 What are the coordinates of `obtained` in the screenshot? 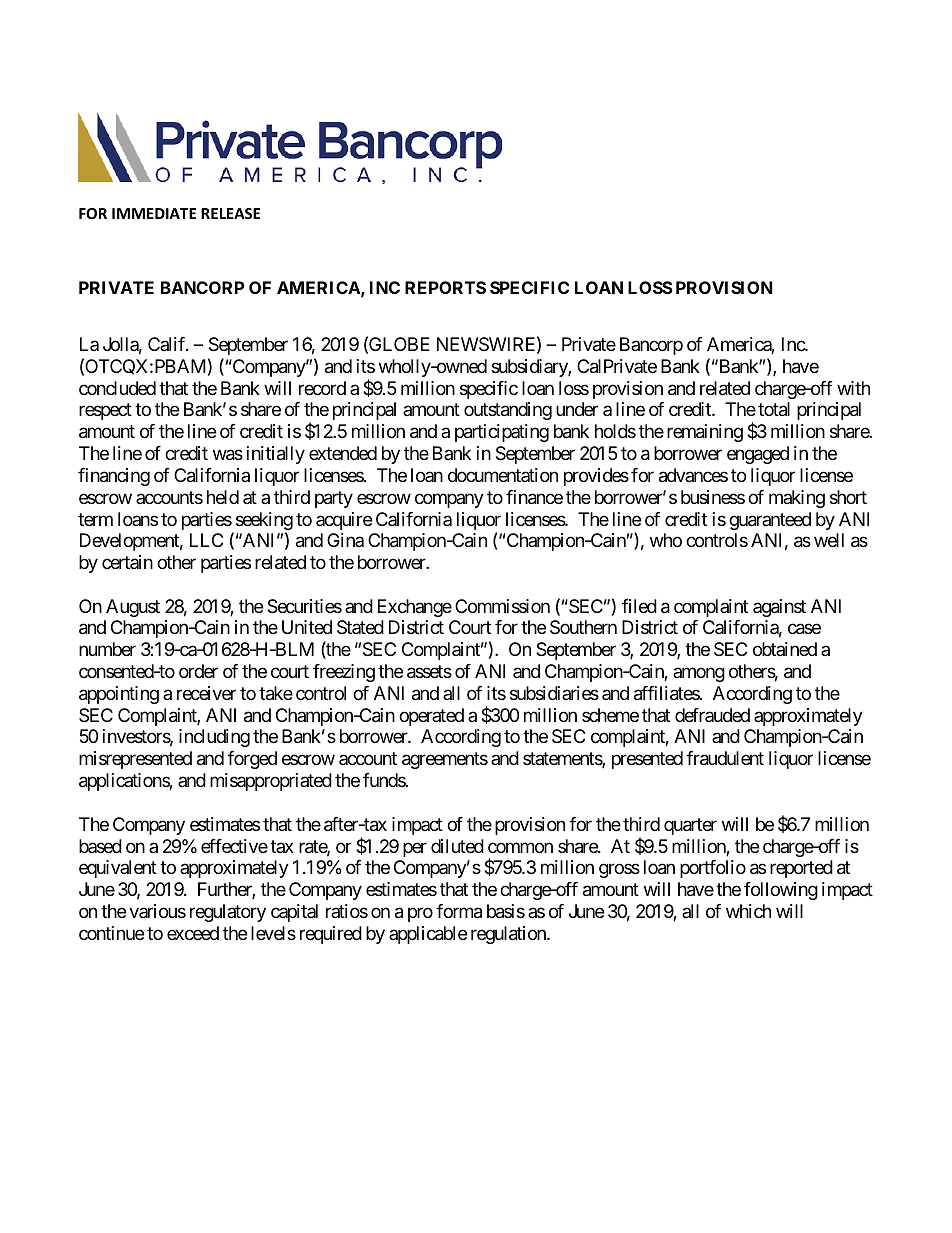 It's located at (785, 649).
